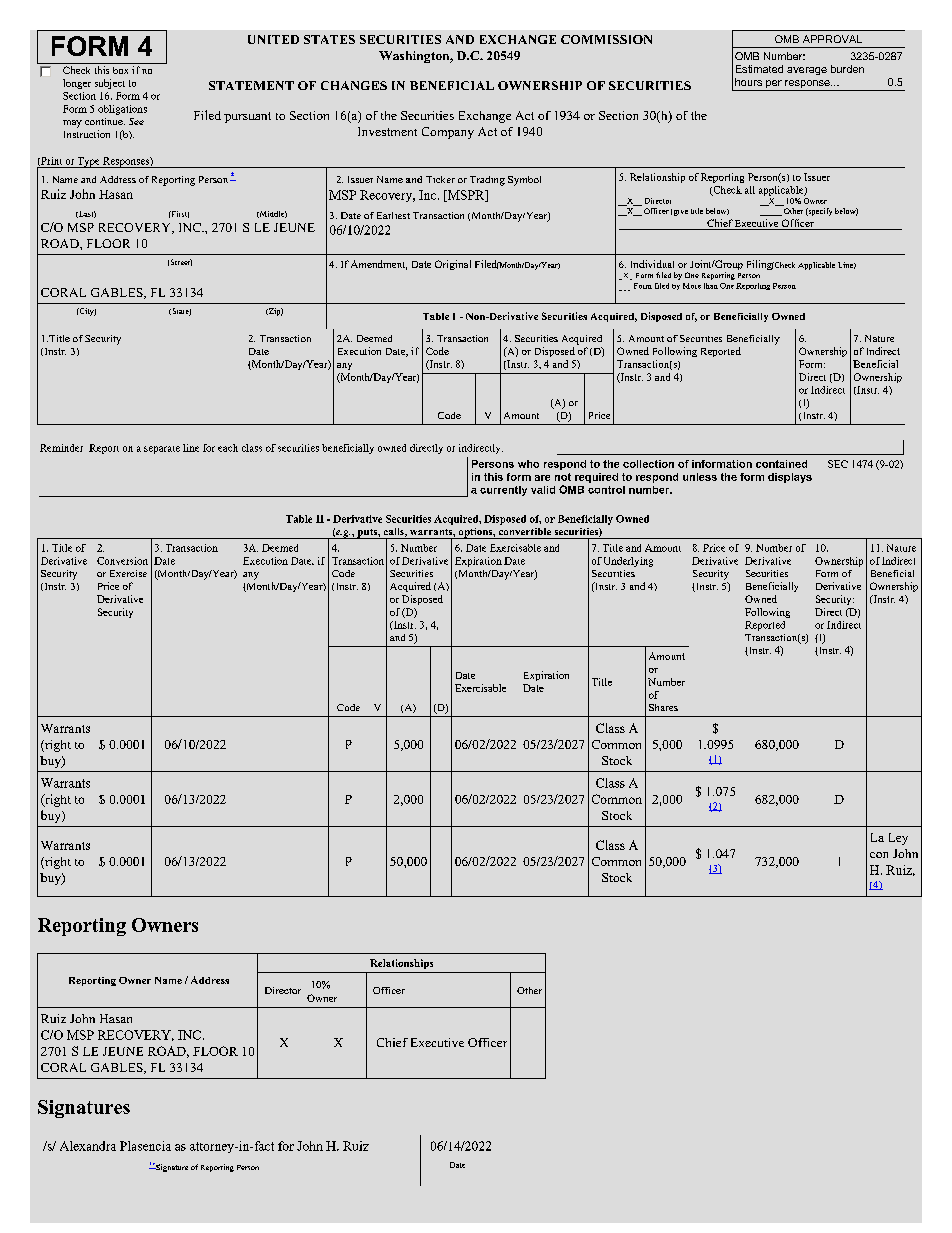 Image resolution: width=952 pixels, height=1233 pixels. I want to click on currently, so click(503, 491).
